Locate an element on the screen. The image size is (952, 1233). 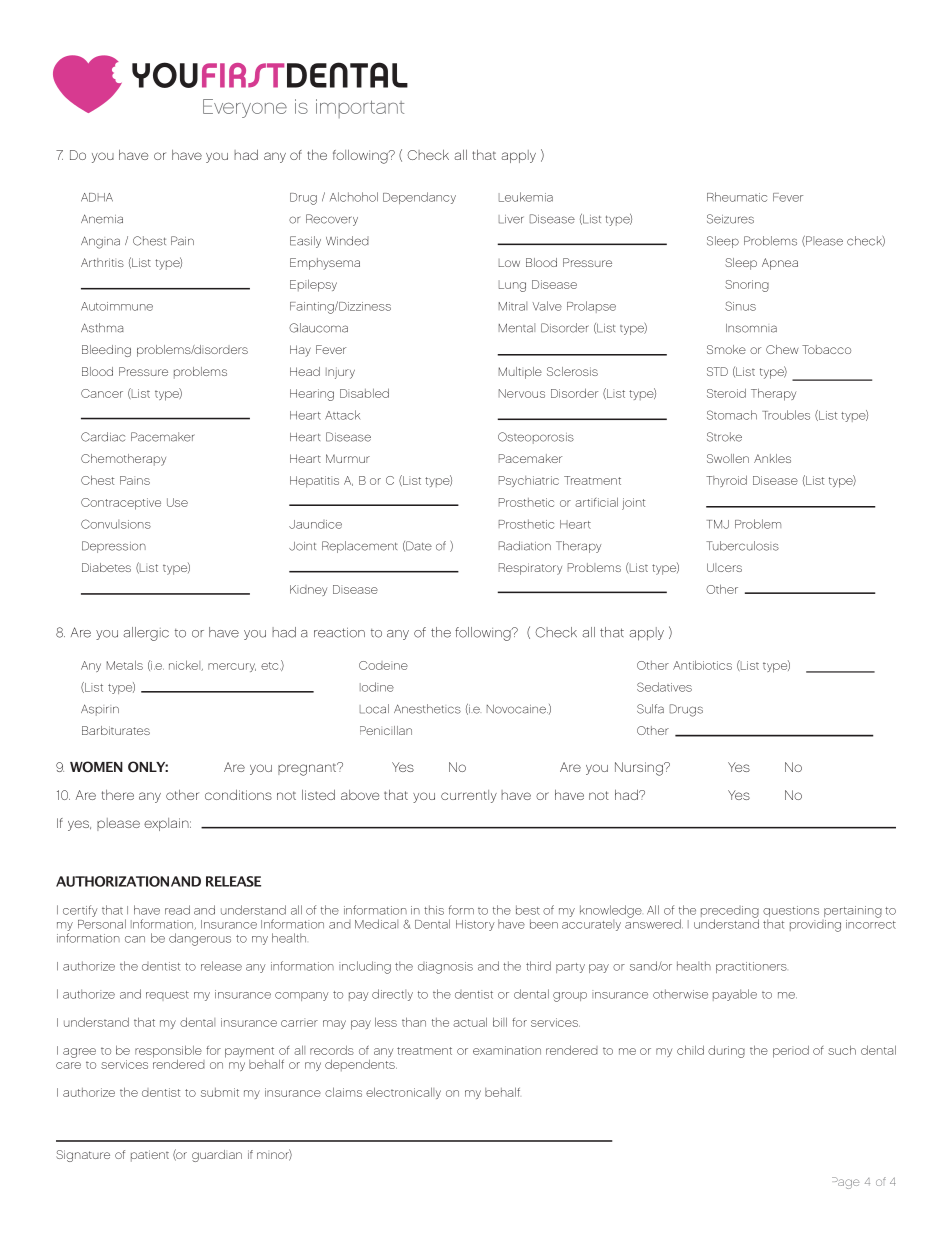
Everyone is located at coordinates (245, 108).
